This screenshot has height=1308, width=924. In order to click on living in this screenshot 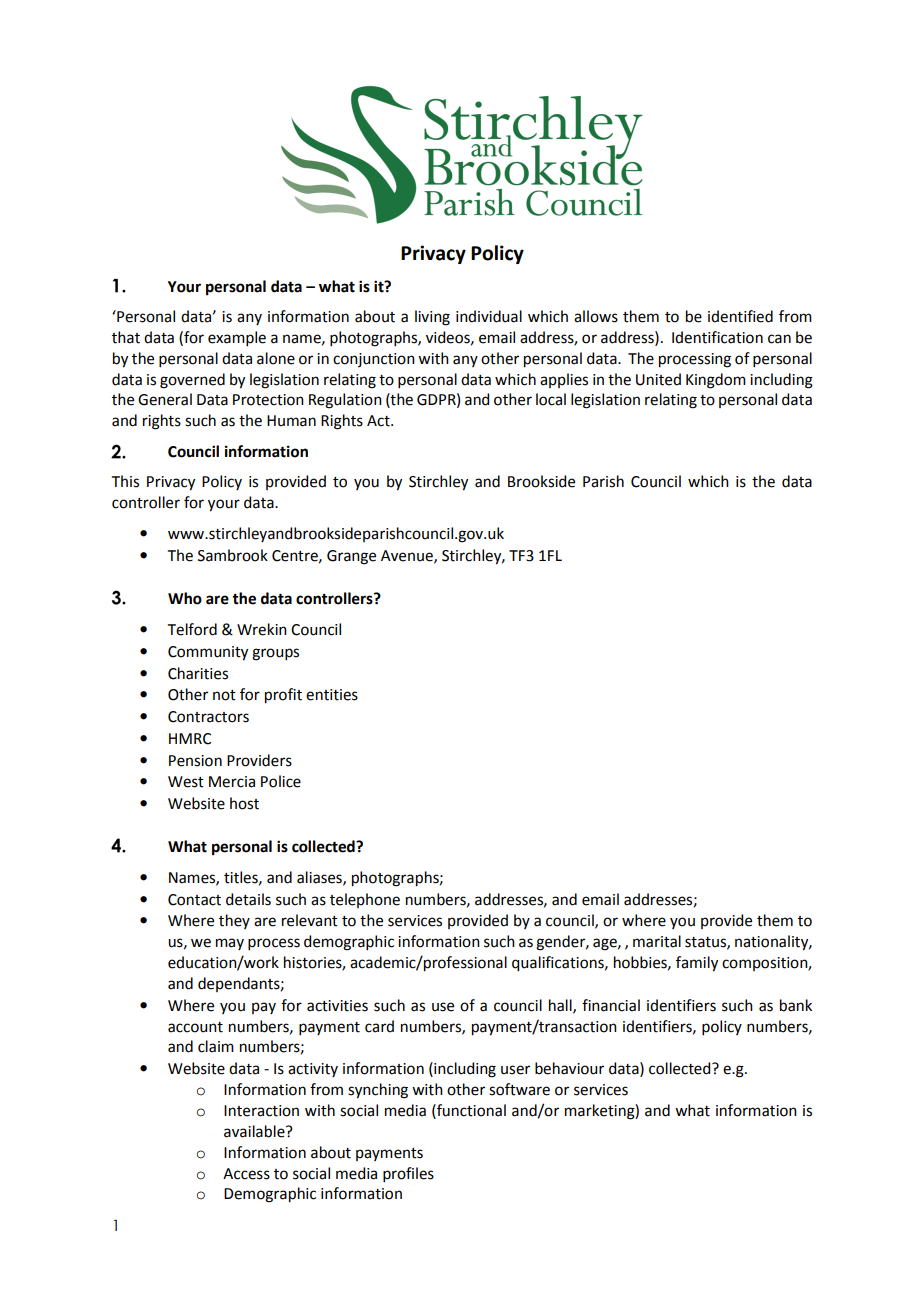, I will do `click(432, 318)`.
